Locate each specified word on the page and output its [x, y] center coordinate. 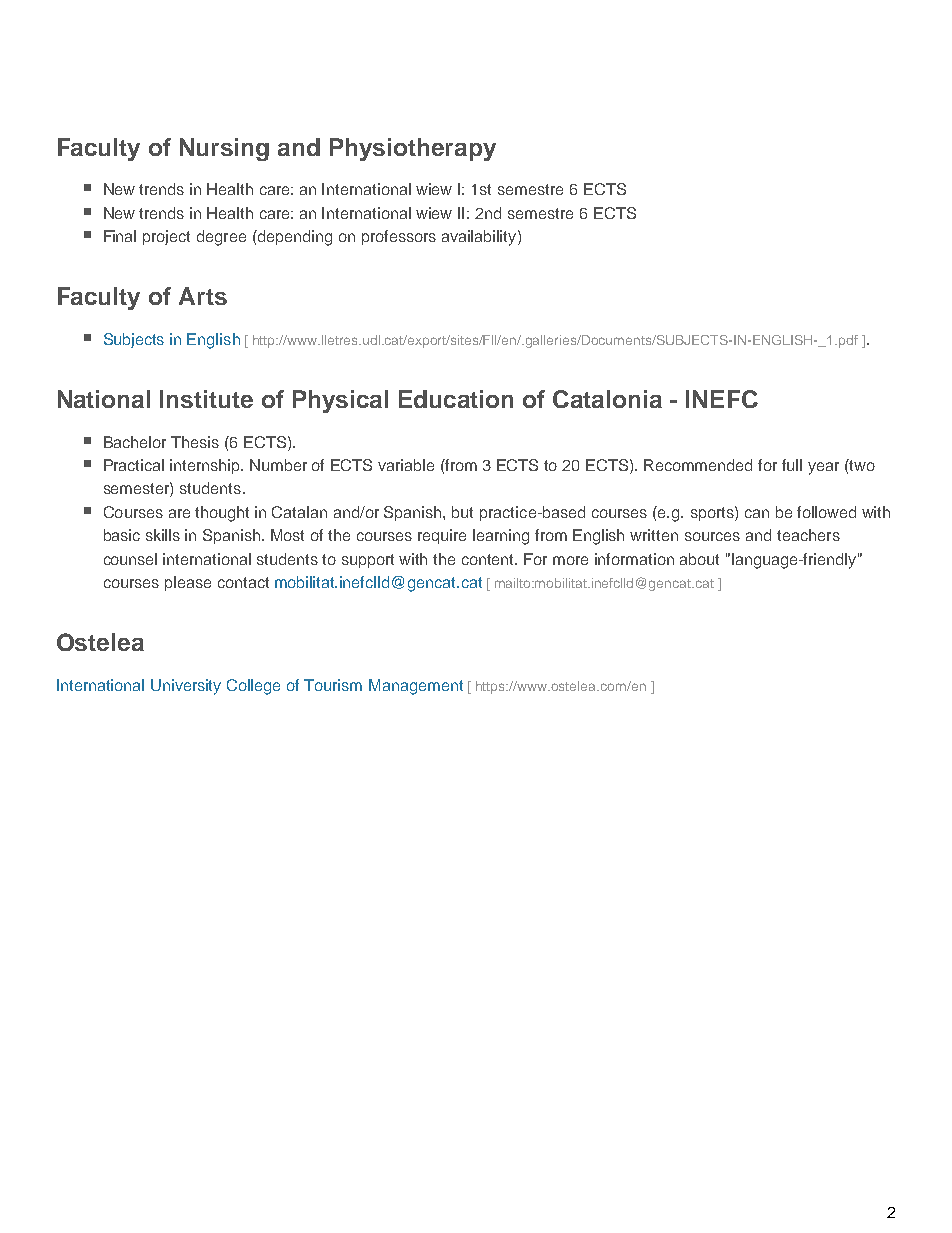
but [462, 512]
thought [222, 514]
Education [456, 399]
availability [480, 238]
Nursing [224, 149]
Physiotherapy [413, 149]
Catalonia [607, 399]
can [757, 513]
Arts [203, 296]
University [186, 687]
